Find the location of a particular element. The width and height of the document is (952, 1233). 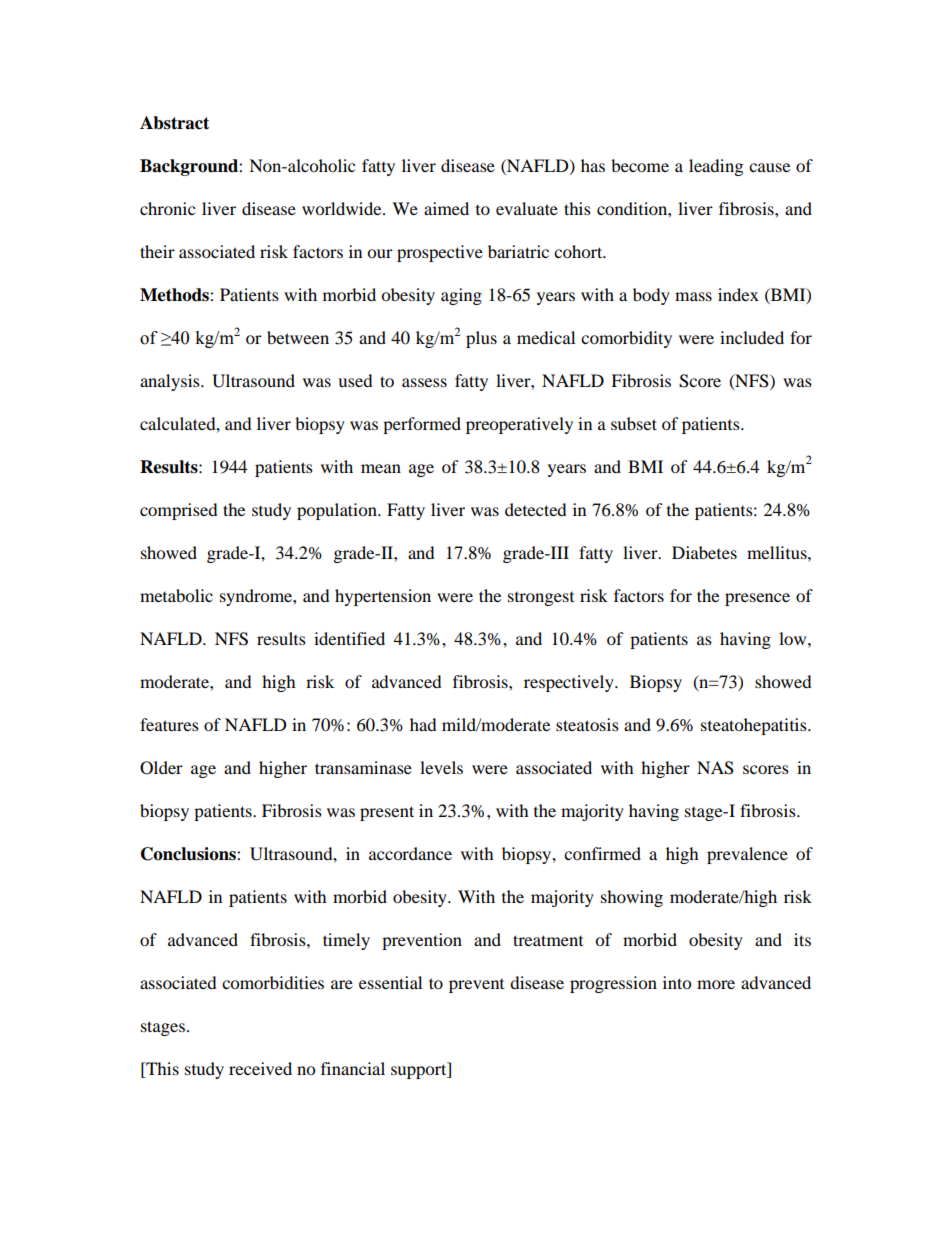

Abstract is located at coordinates (174, 123).
